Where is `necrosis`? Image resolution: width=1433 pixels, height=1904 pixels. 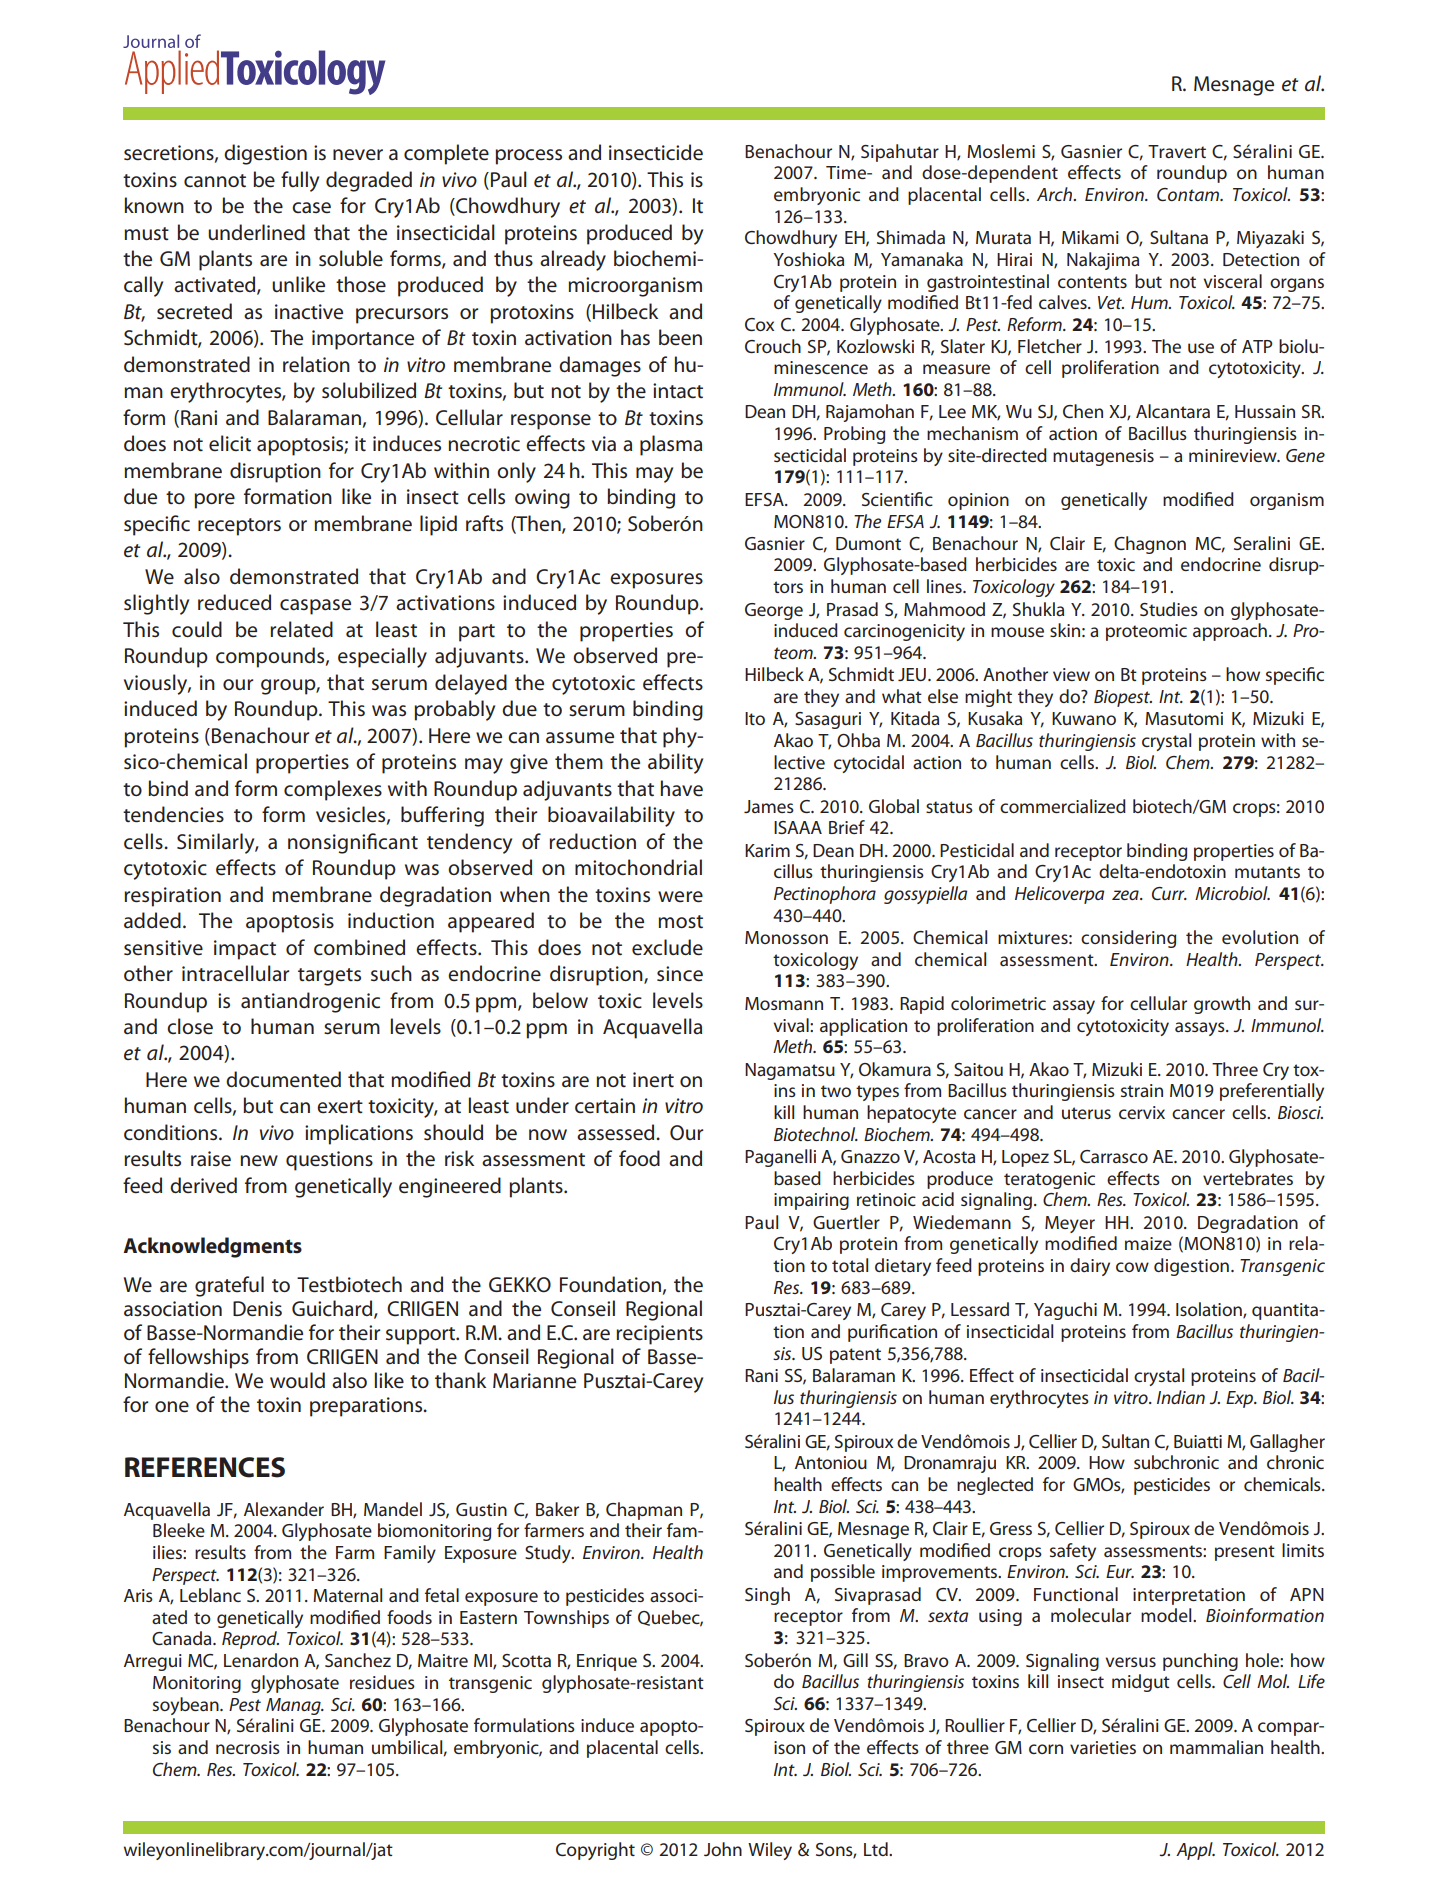 necrosis is located at coordinates (248, 1747).
